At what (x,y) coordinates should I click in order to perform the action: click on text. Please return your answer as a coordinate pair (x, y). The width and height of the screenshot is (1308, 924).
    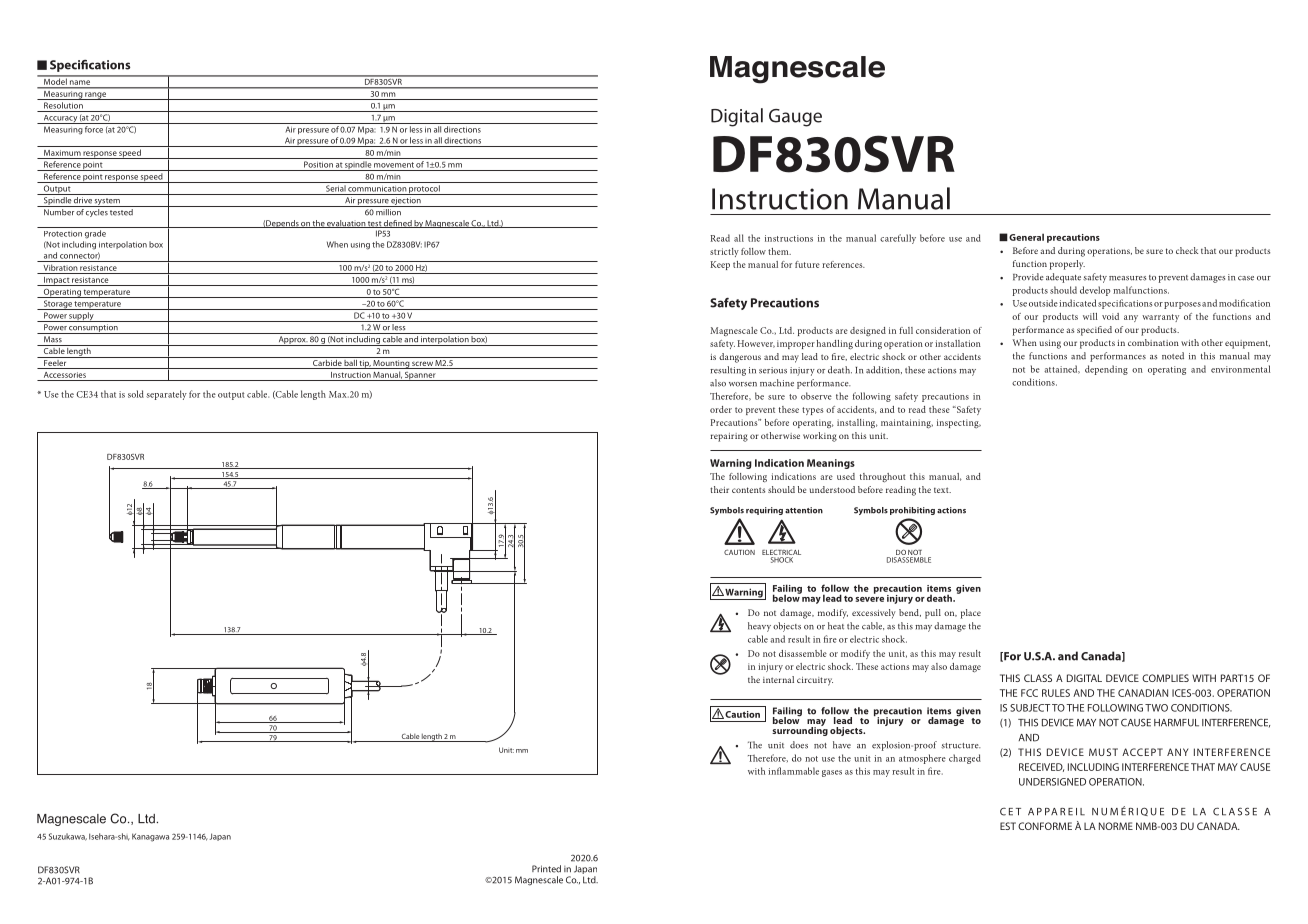
    Looking at the image, I should click on (942, 490).
